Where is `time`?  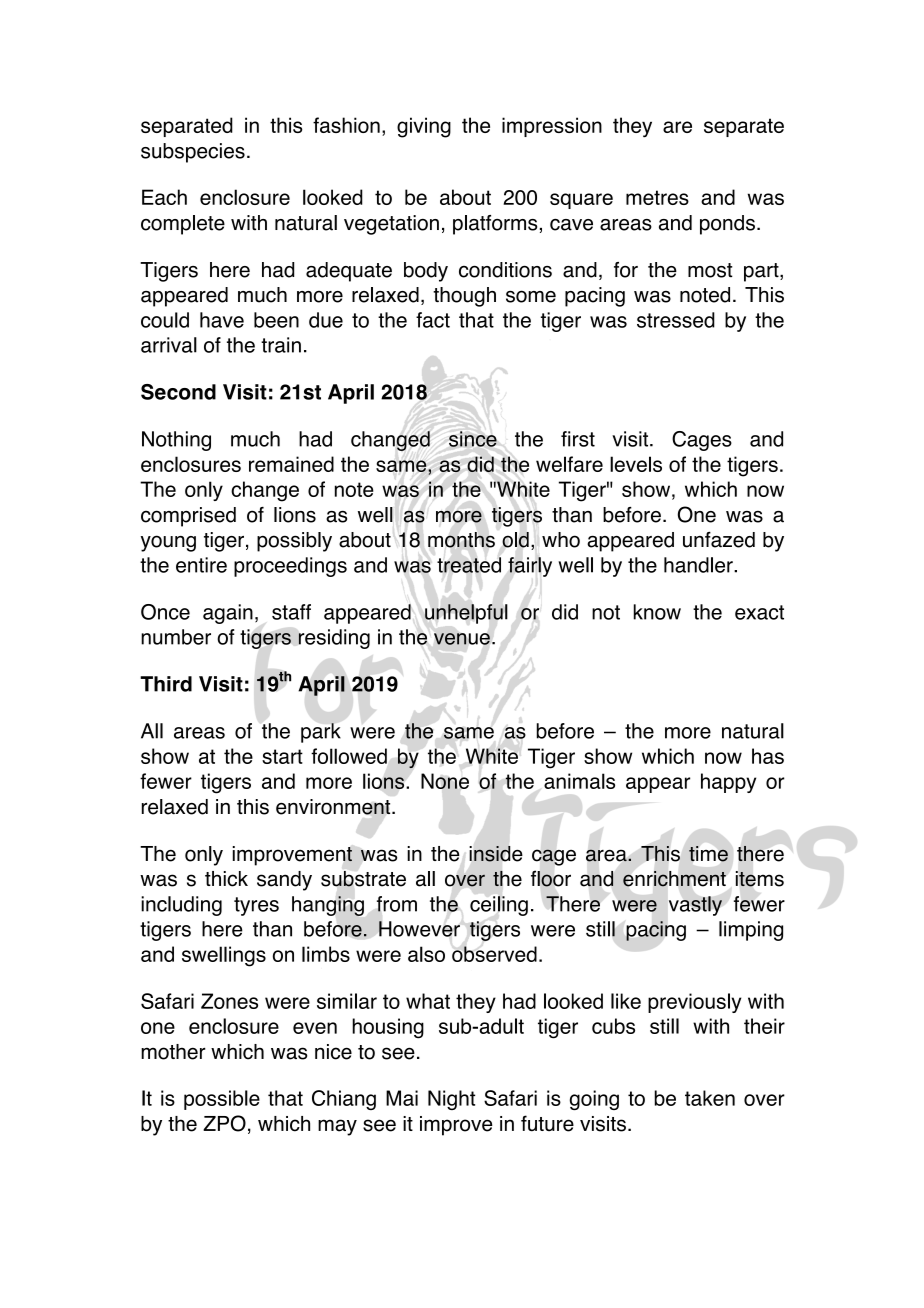 time is located at coordinates (708, 854).
